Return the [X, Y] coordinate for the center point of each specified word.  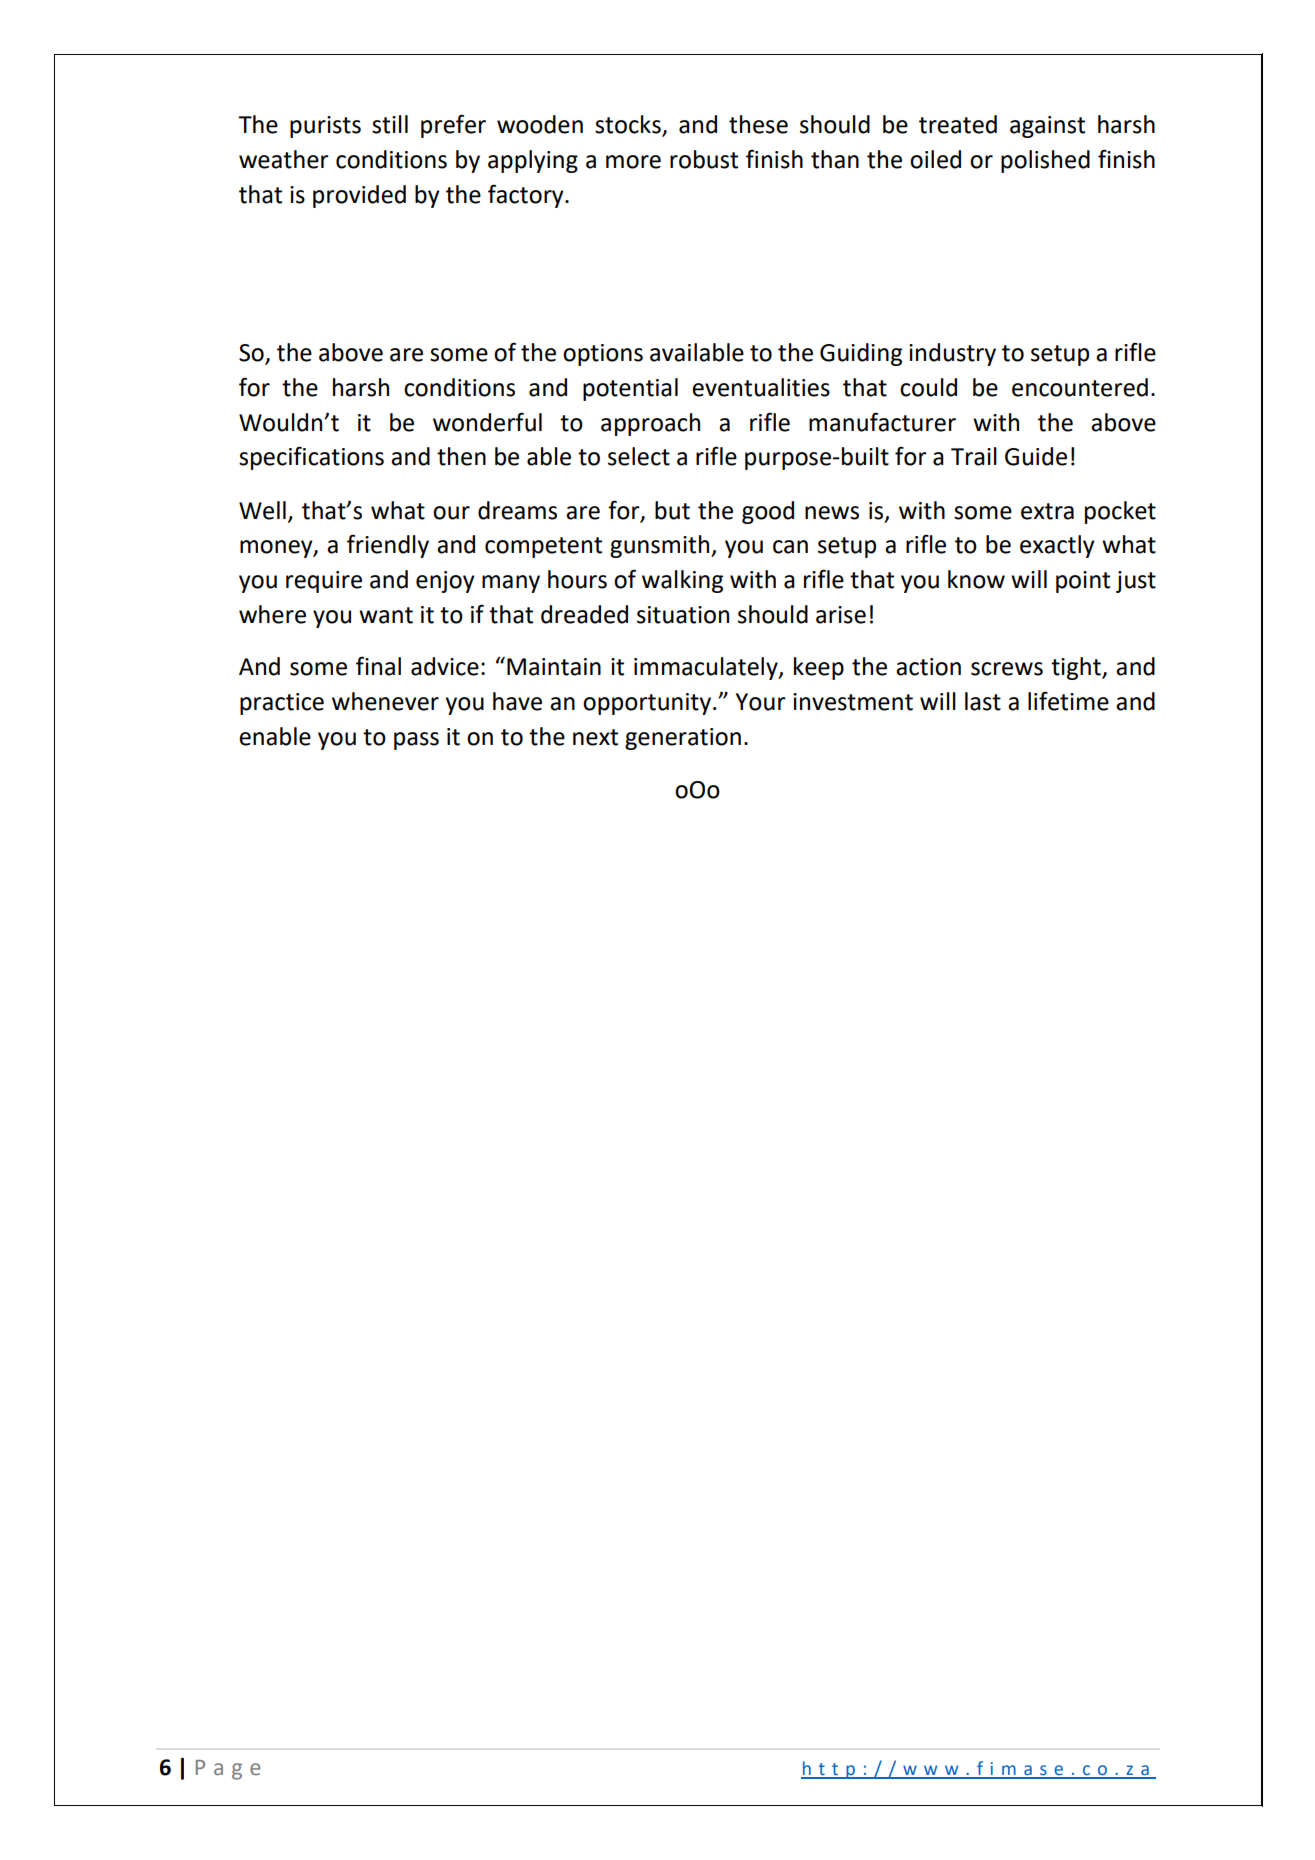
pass [416, 741]
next [595, 737]
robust [704, 159]
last [983, 701]
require [324, 582]
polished [1045, 161]
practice [282, 704]
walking [682, 581]
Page [228, 1770]
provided [359, 196]
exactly [1057, 546]
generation [683, 739]
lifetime [1068, 701]
